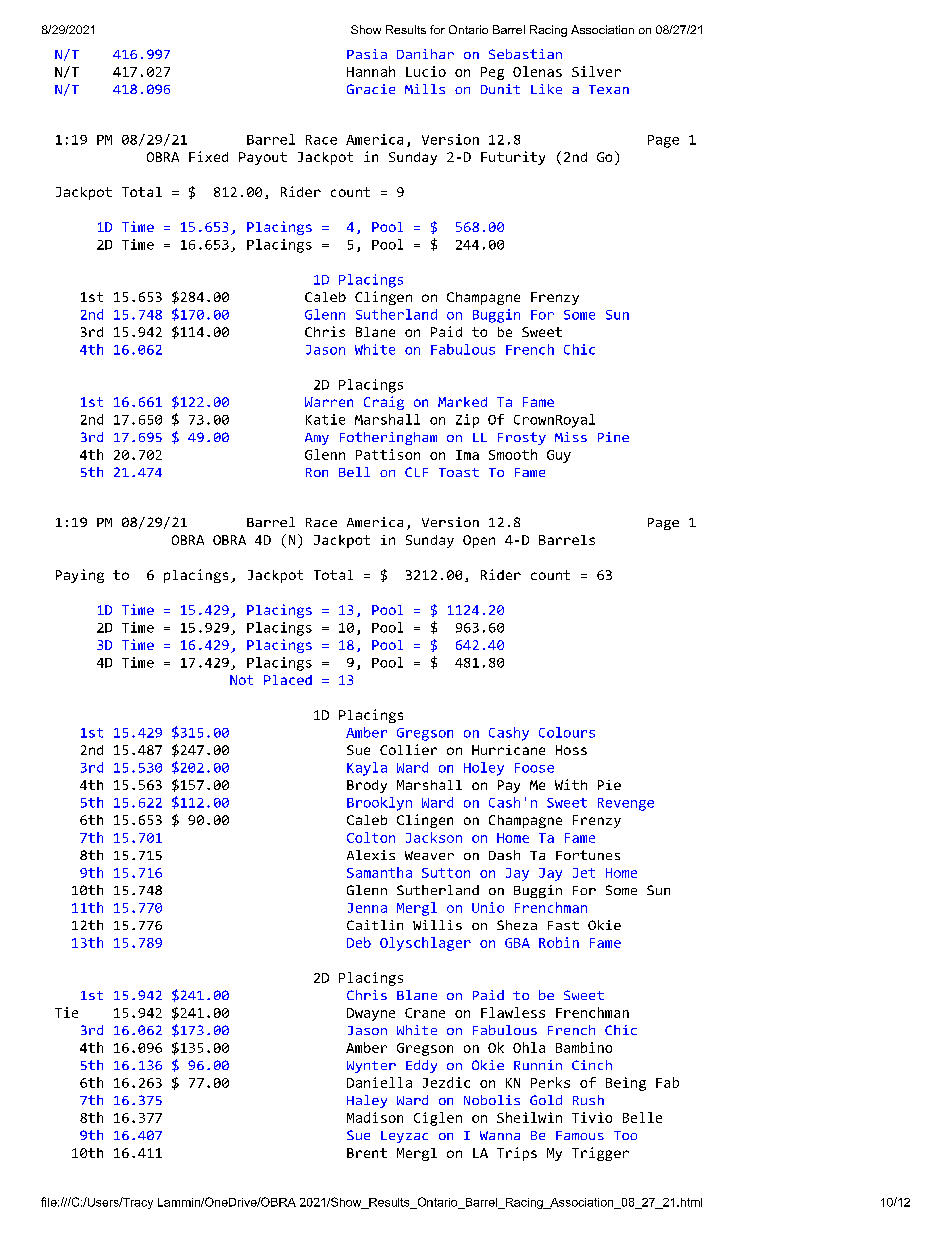  What do you see at coordinates (80, 576) in the screenshot?
I see `Paying` at bounding box center [80, 576].
